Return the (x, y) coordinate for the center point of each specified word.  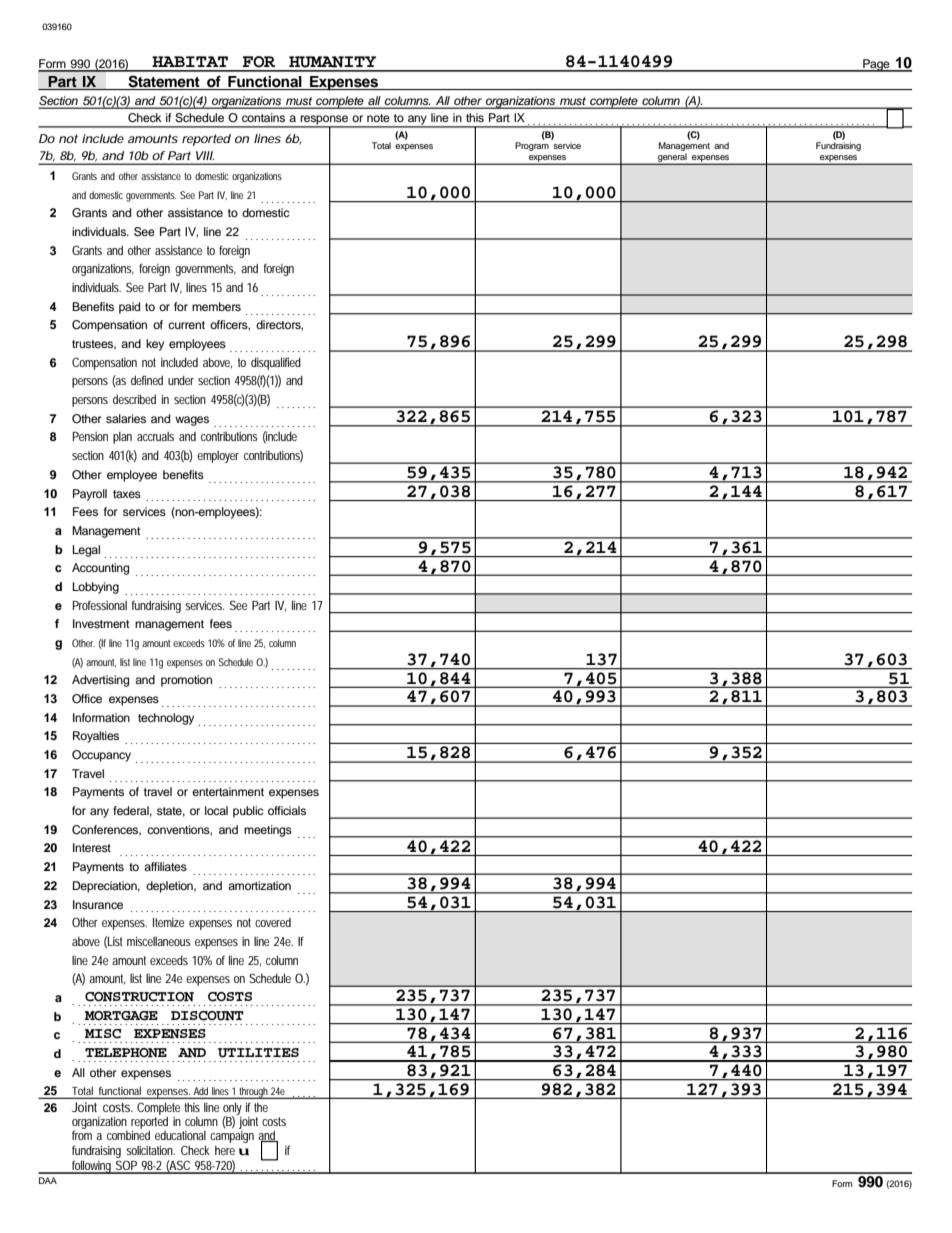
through (254, 1093)
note (378, 118)
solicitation (150, 1150)
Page (876, 65)
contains (263, 117)
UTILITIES (258, 1053)
